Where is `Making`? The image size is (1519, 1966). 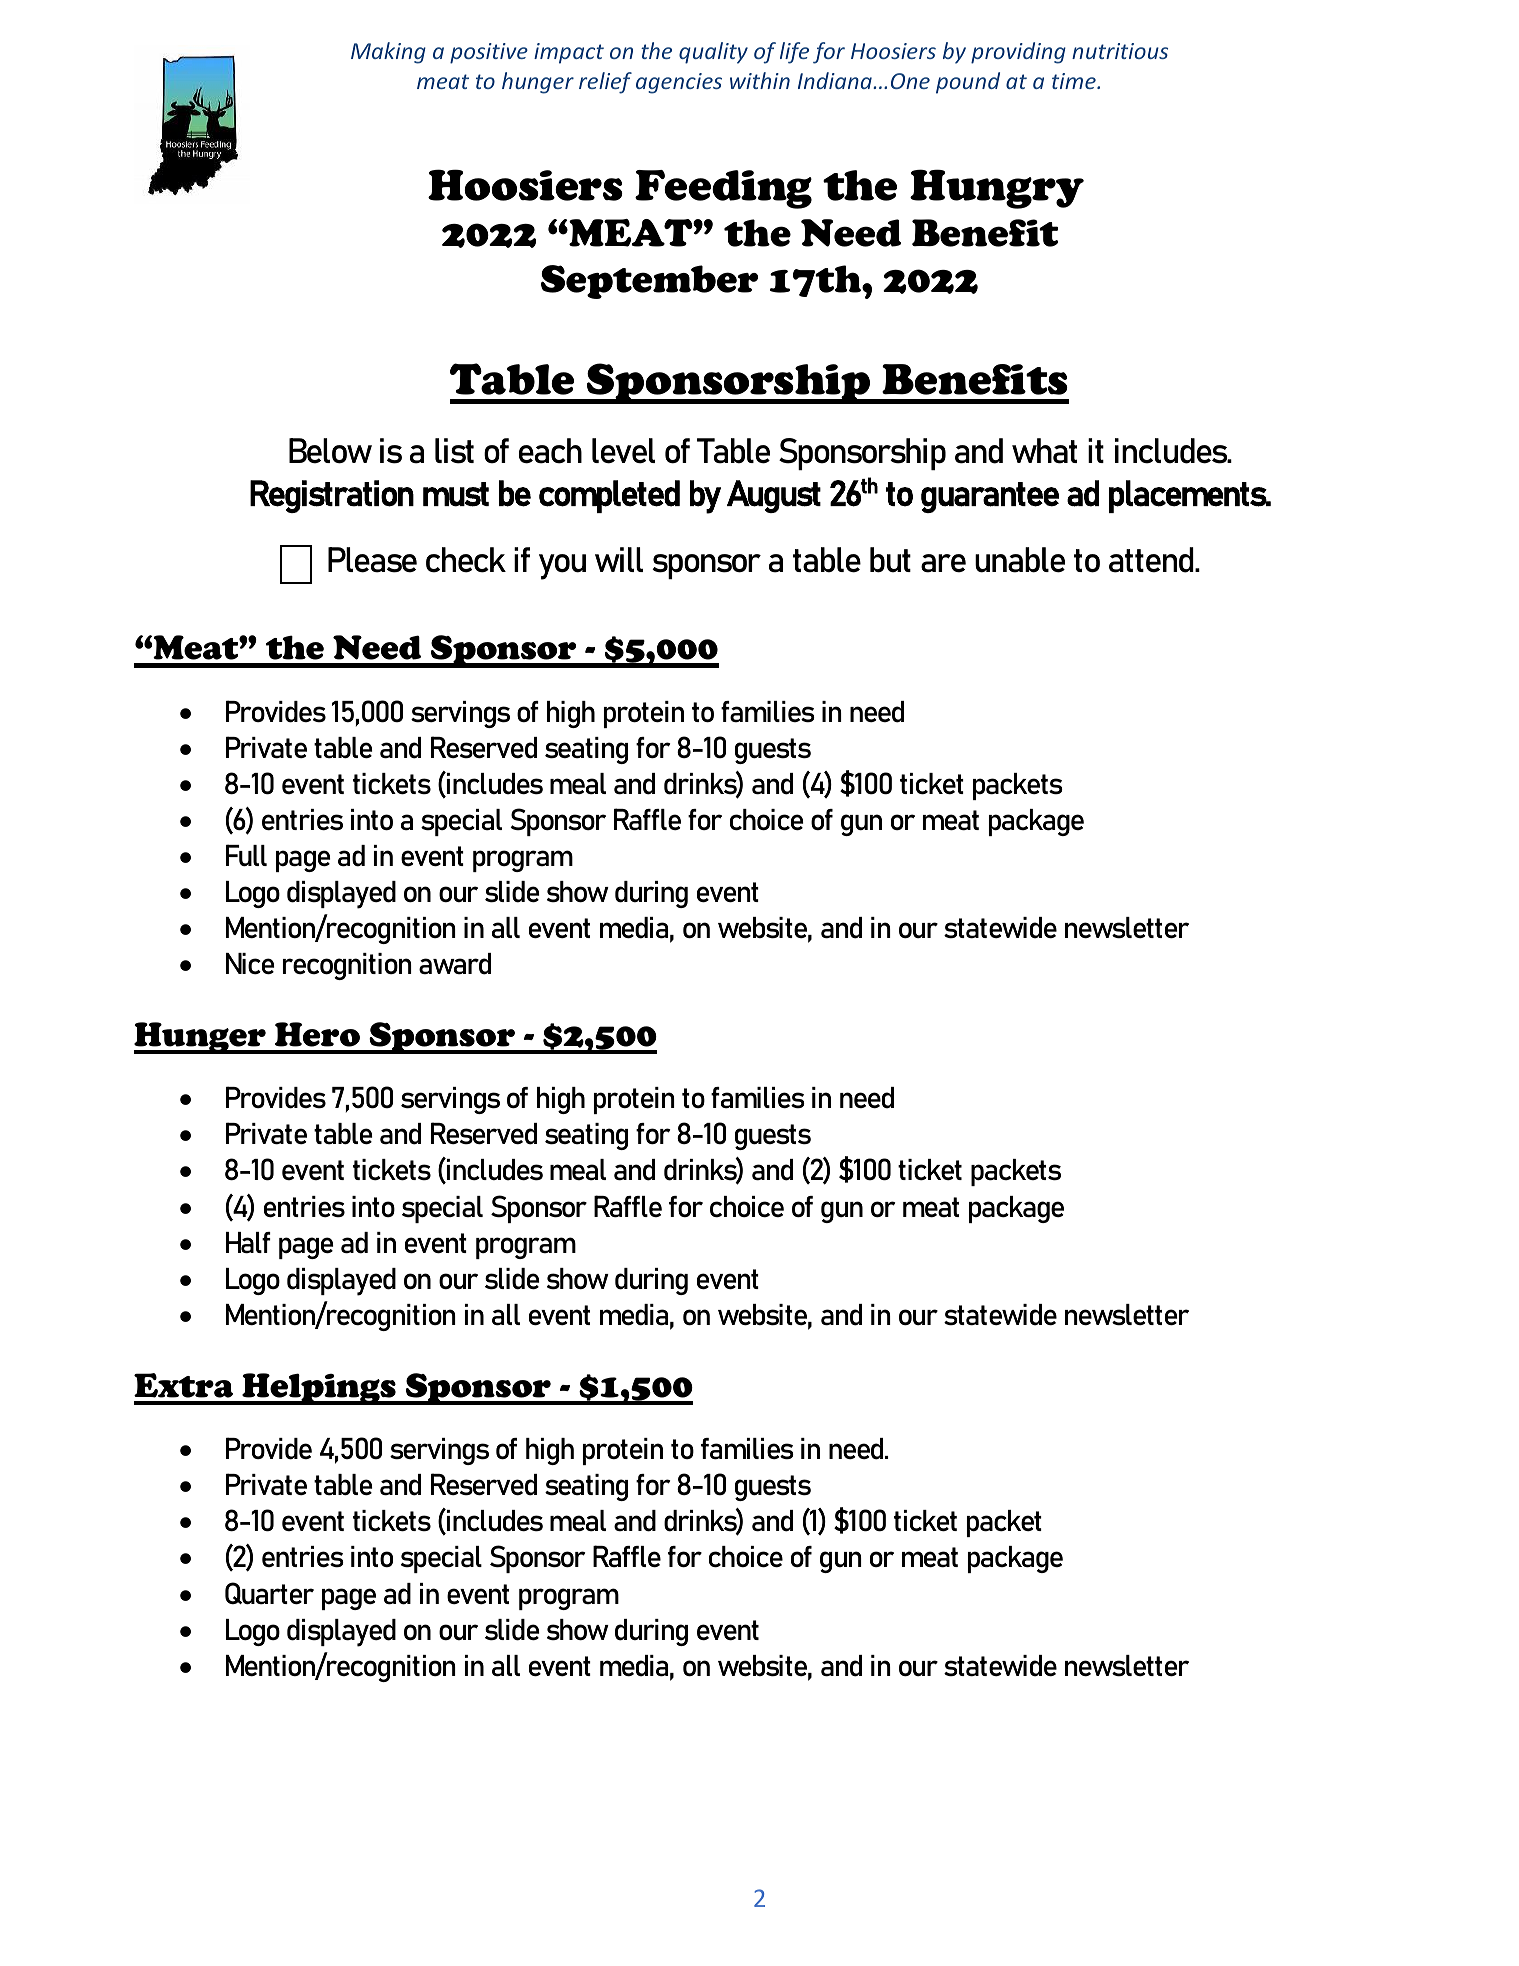 Making is located at coordinates (388, 53).
